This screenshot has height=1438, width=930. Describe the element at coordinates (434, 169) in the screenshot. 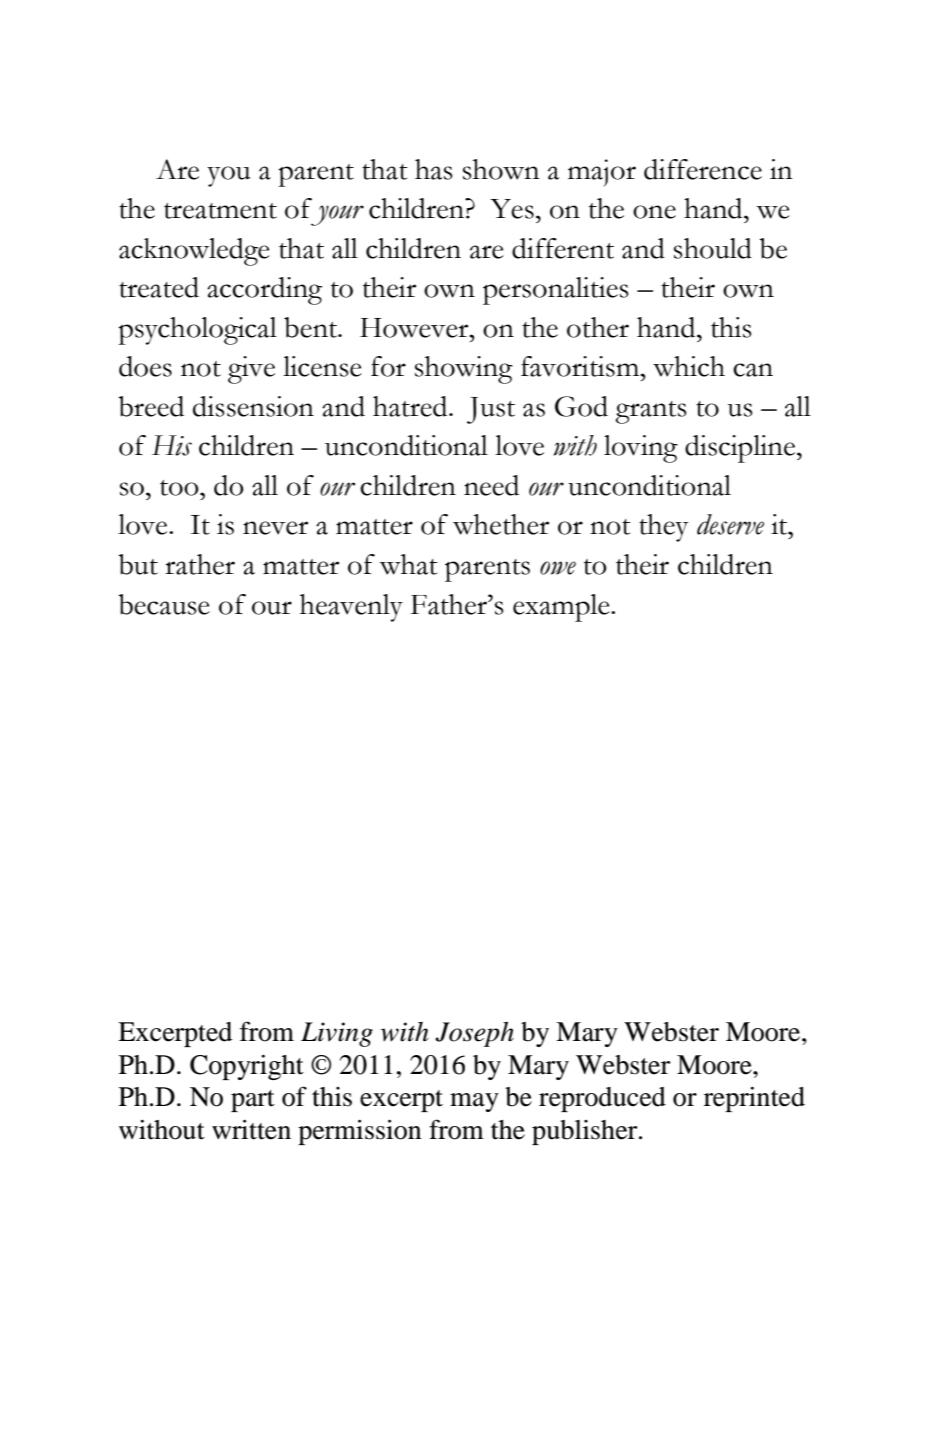

I see `has` at that location.
